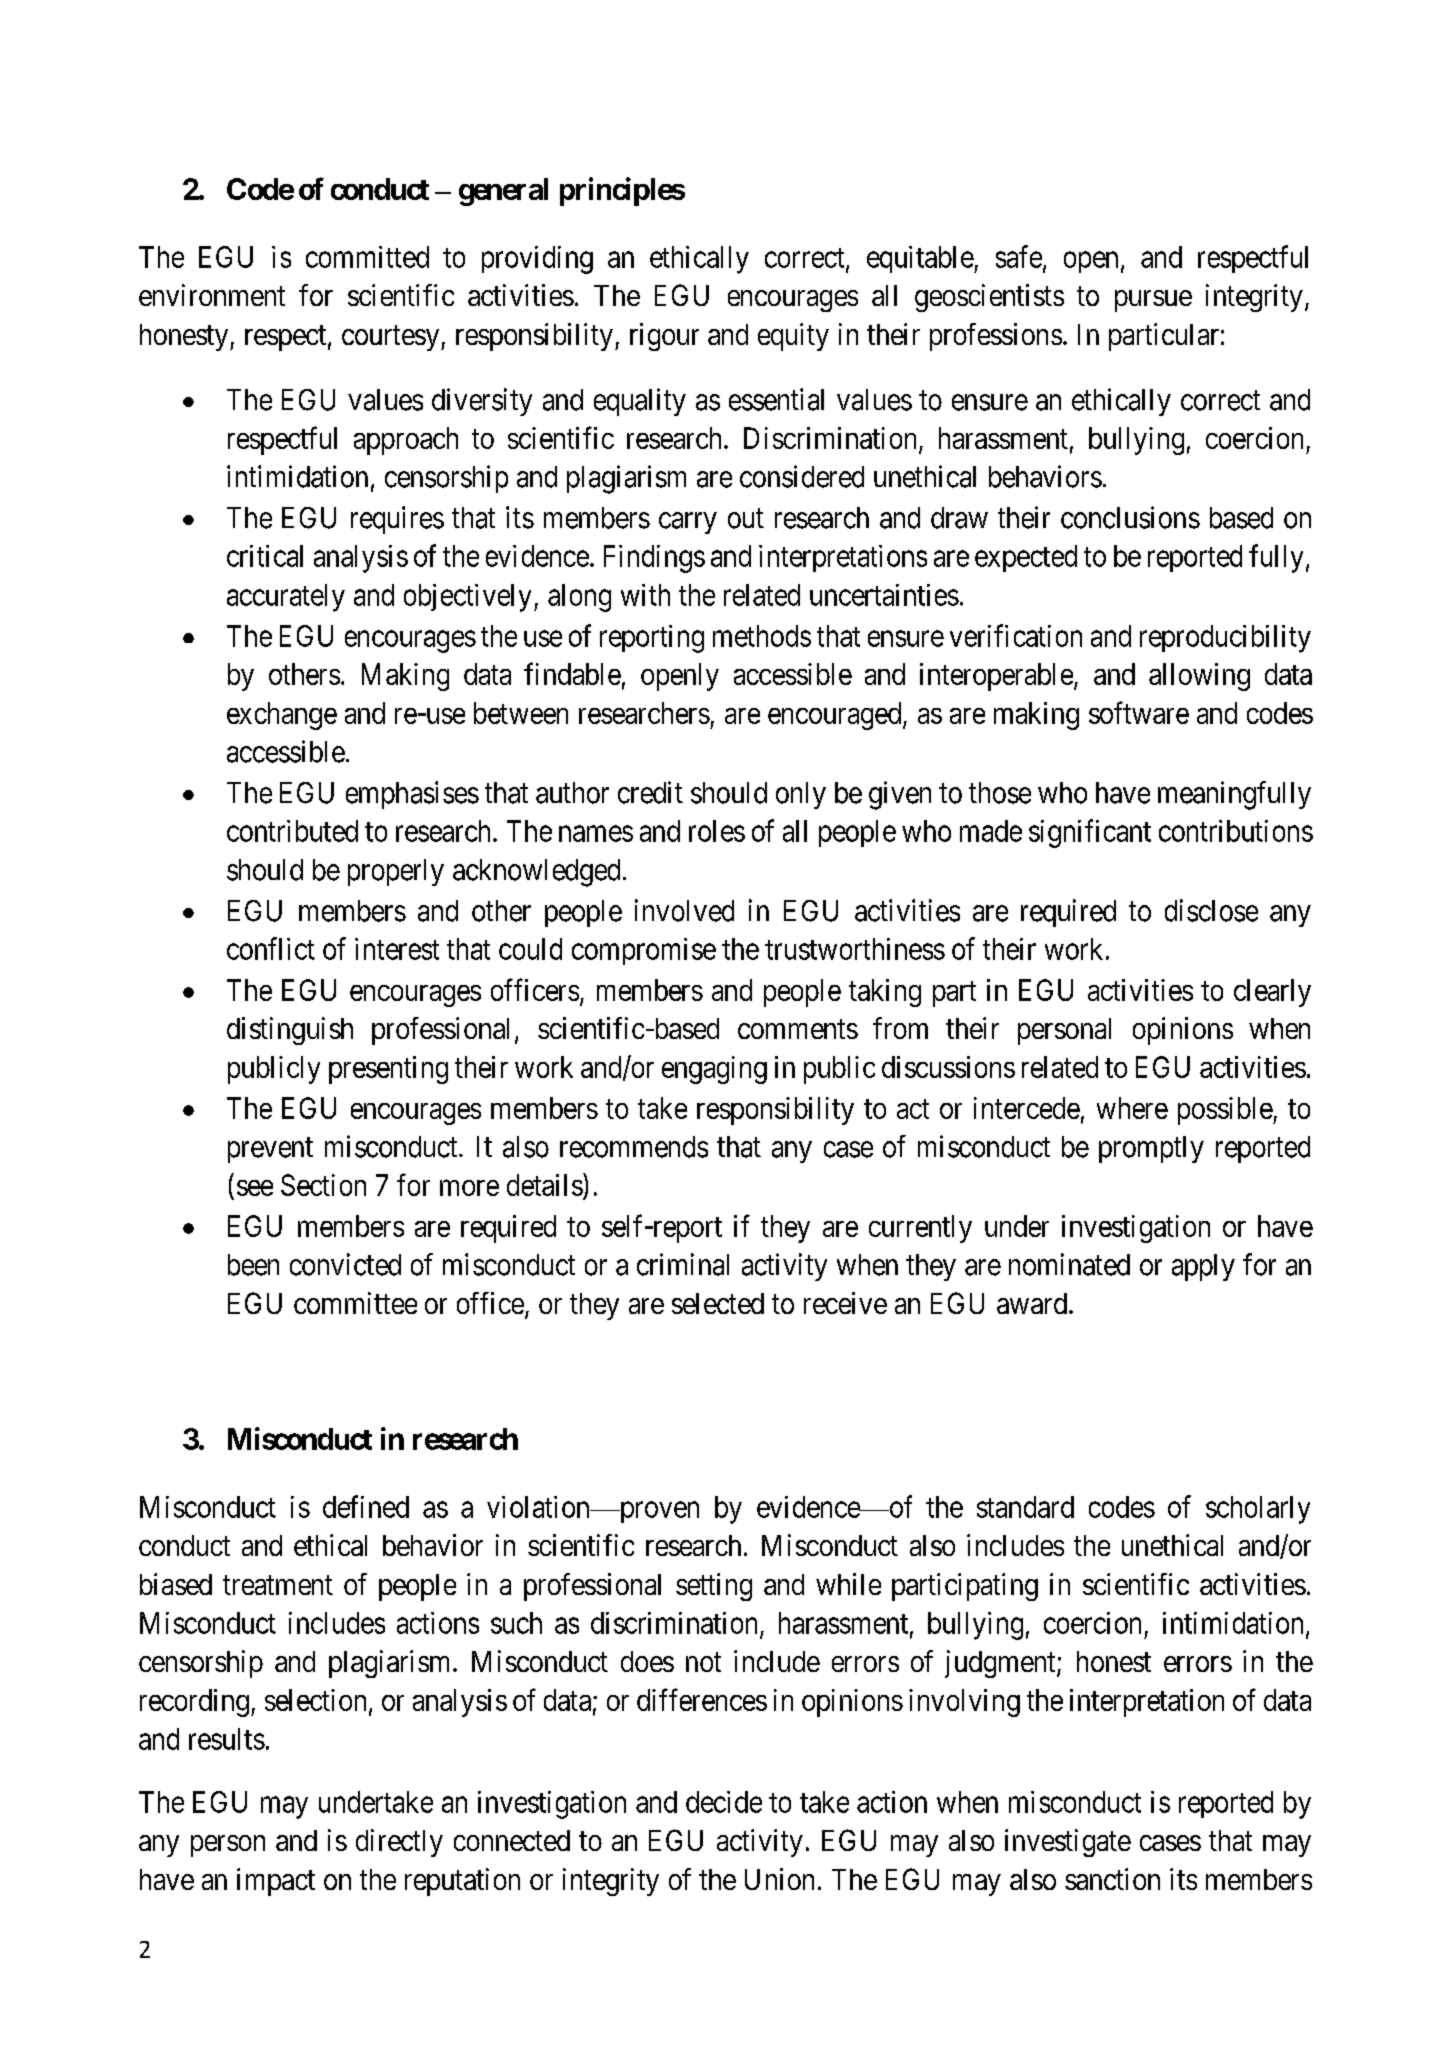 The image size is (1450, 2051). I want to click on distinguish, so click(290, 1031).
